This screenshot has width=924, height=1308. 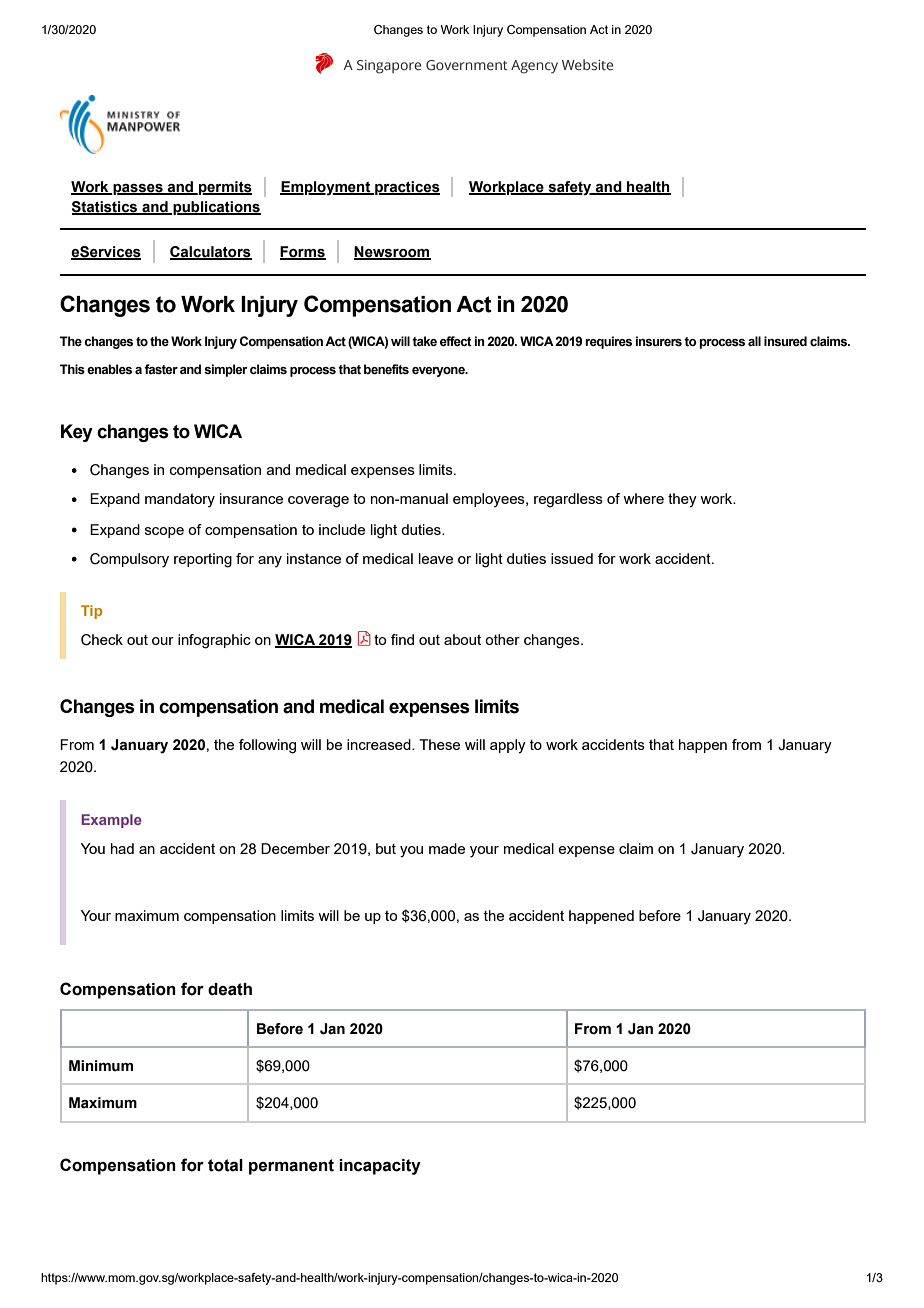 I want to click on Check, so click(x=102, y=640).
